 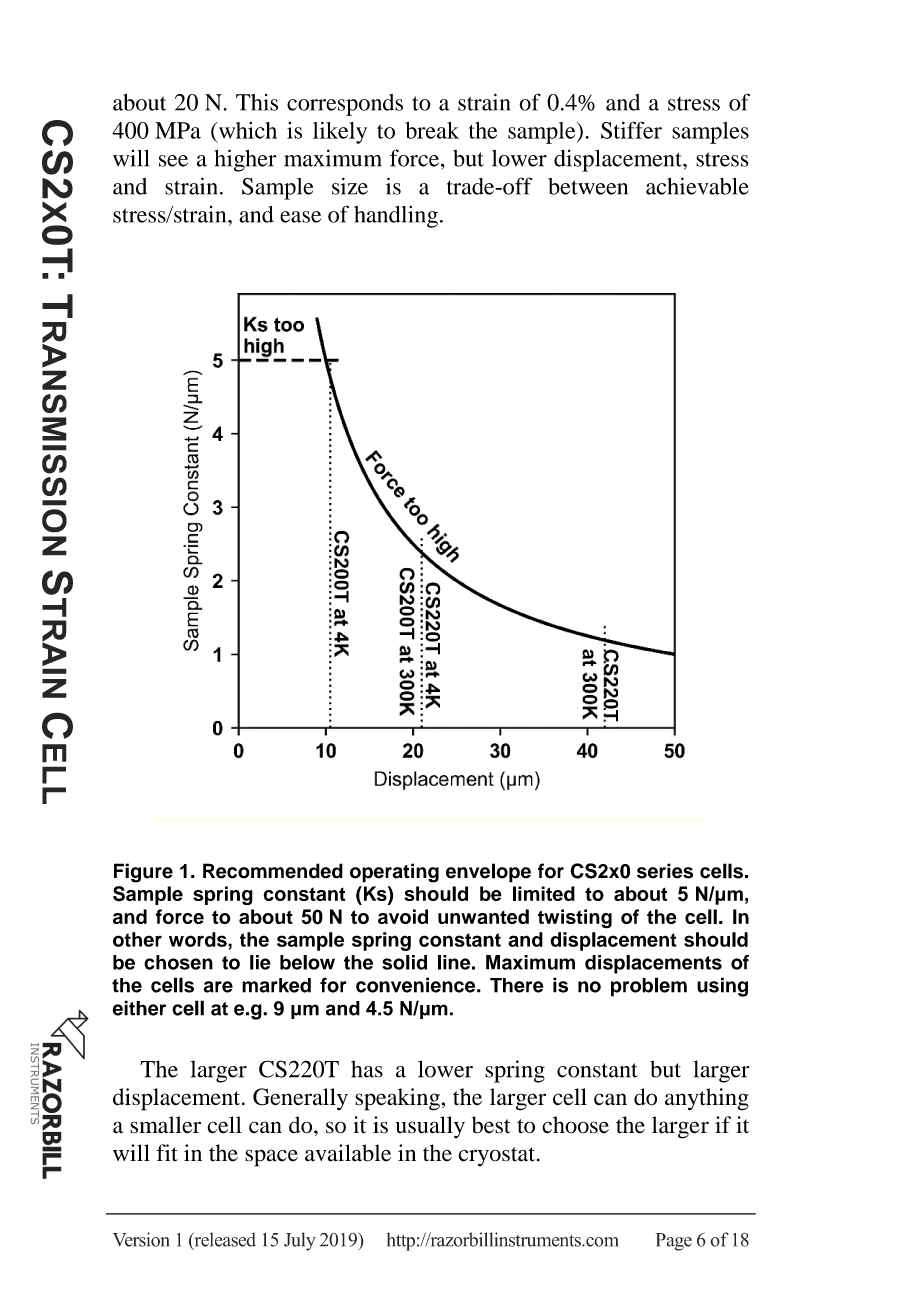 What do you see at coordinates (167, 1153) in the screenshot?
I see `fit` at bounding box center [167, 1153].
